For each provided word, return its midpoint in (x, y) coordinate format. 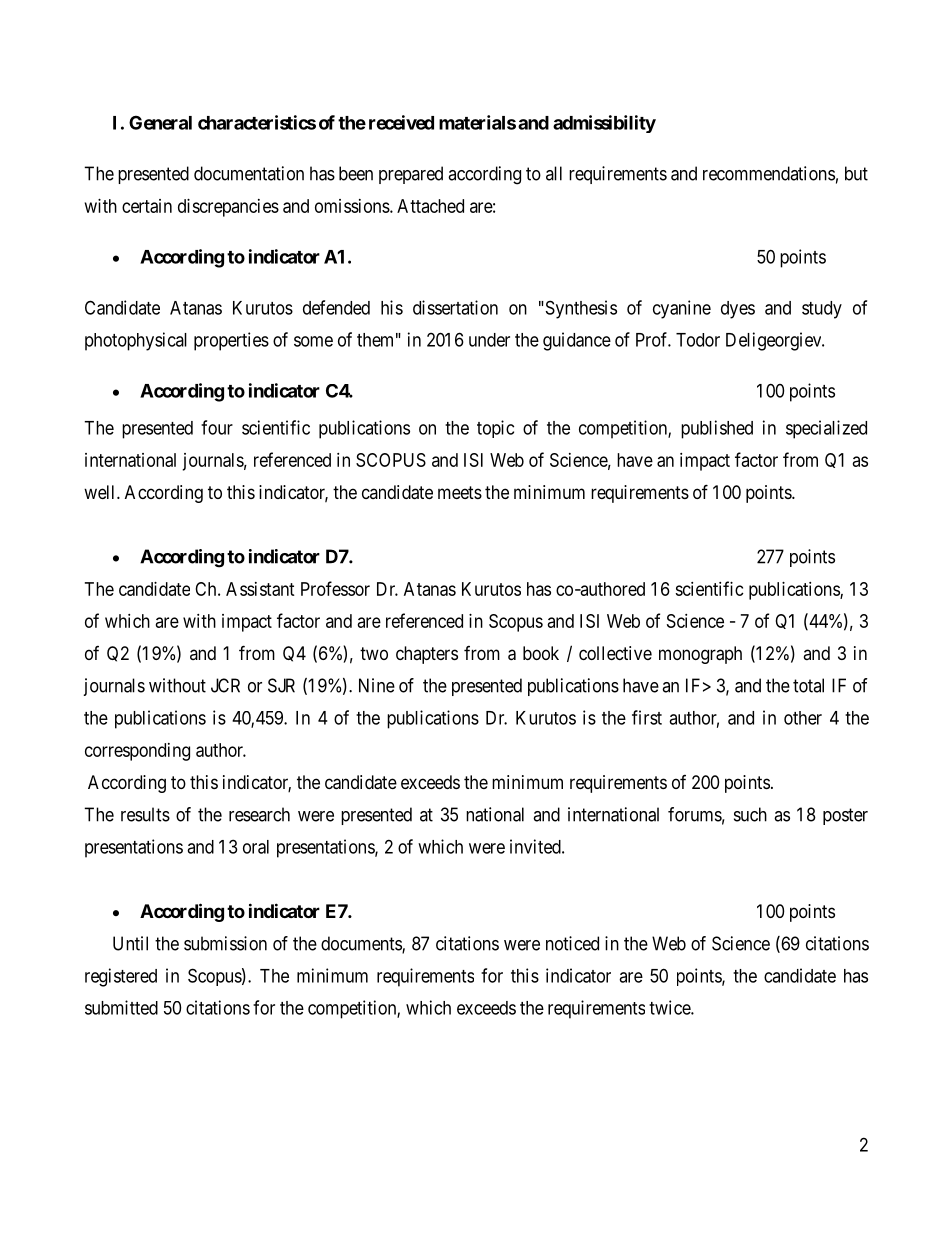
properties (231, 341)
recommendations (769, 173)
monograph (700, 655)
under (489, 340)
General (160, 122)
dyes (738, 310)
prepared (411, 175)
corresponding (137, 752)
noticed (572, 943)
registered (121, 977)
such (750, 814)
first (647, 717)
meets (460, 492)
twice (670, 1007)
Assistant (260, 589)
